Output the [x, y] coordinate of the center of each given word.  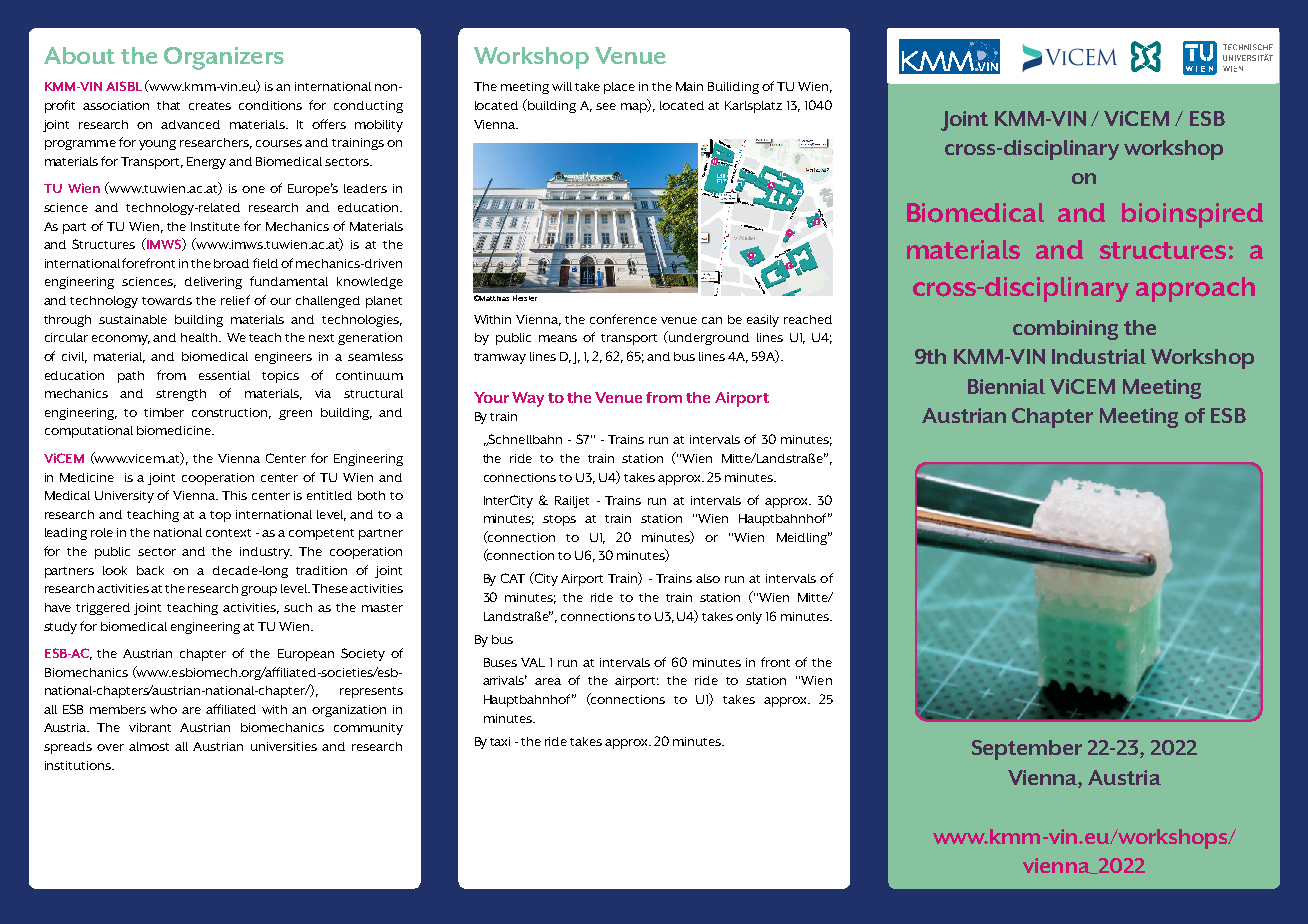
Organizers [224, 58]
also [708, 578]
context [228, 533]
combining [1065, 330]
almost [149, 746]
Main [689, 86]
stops [559, 520]
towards [167, 300]
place [619, 88]
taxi [500, 741]
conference [623, 319]
